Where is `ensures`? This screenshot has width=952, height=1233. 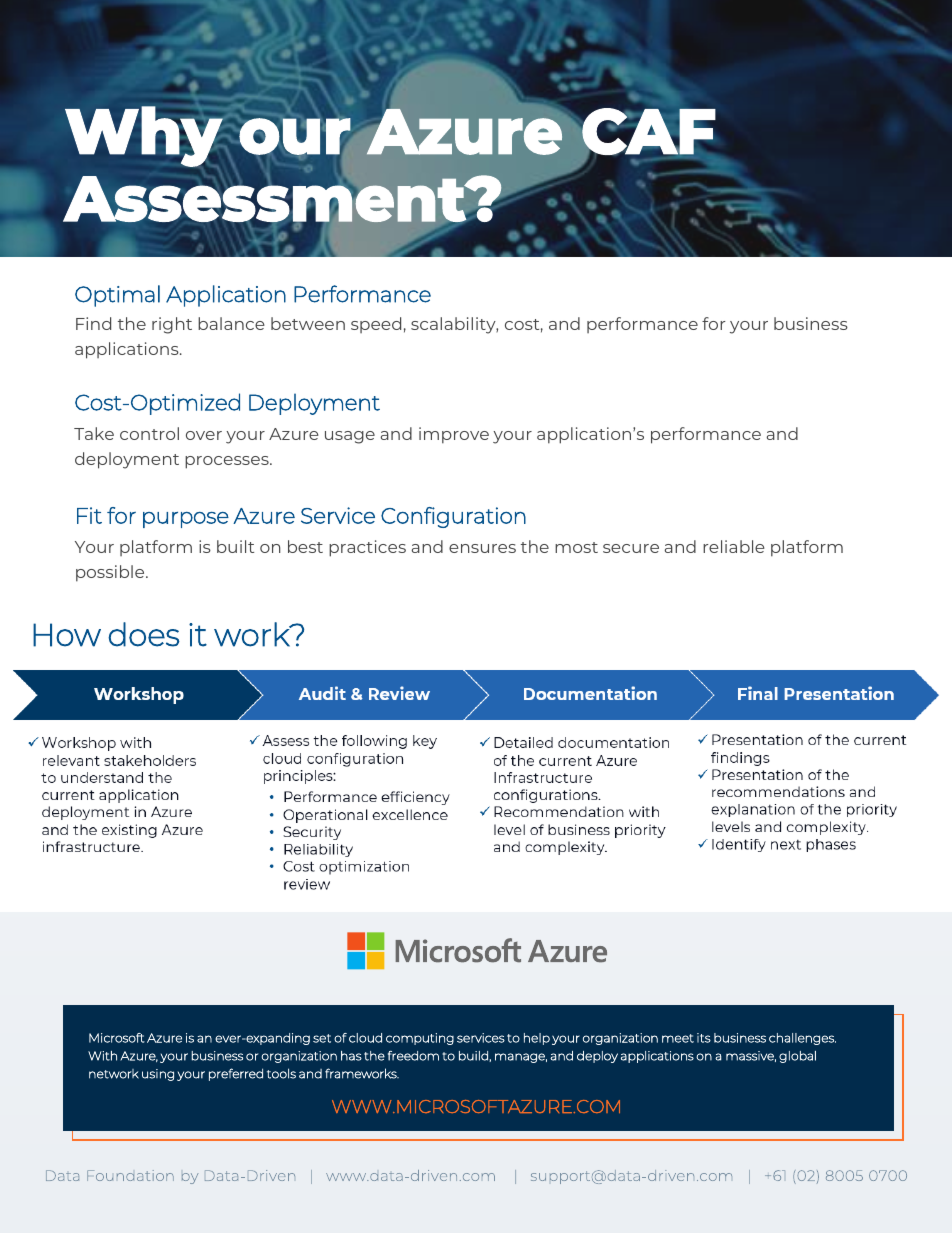 ensures is located at coordinates (482, 548).
